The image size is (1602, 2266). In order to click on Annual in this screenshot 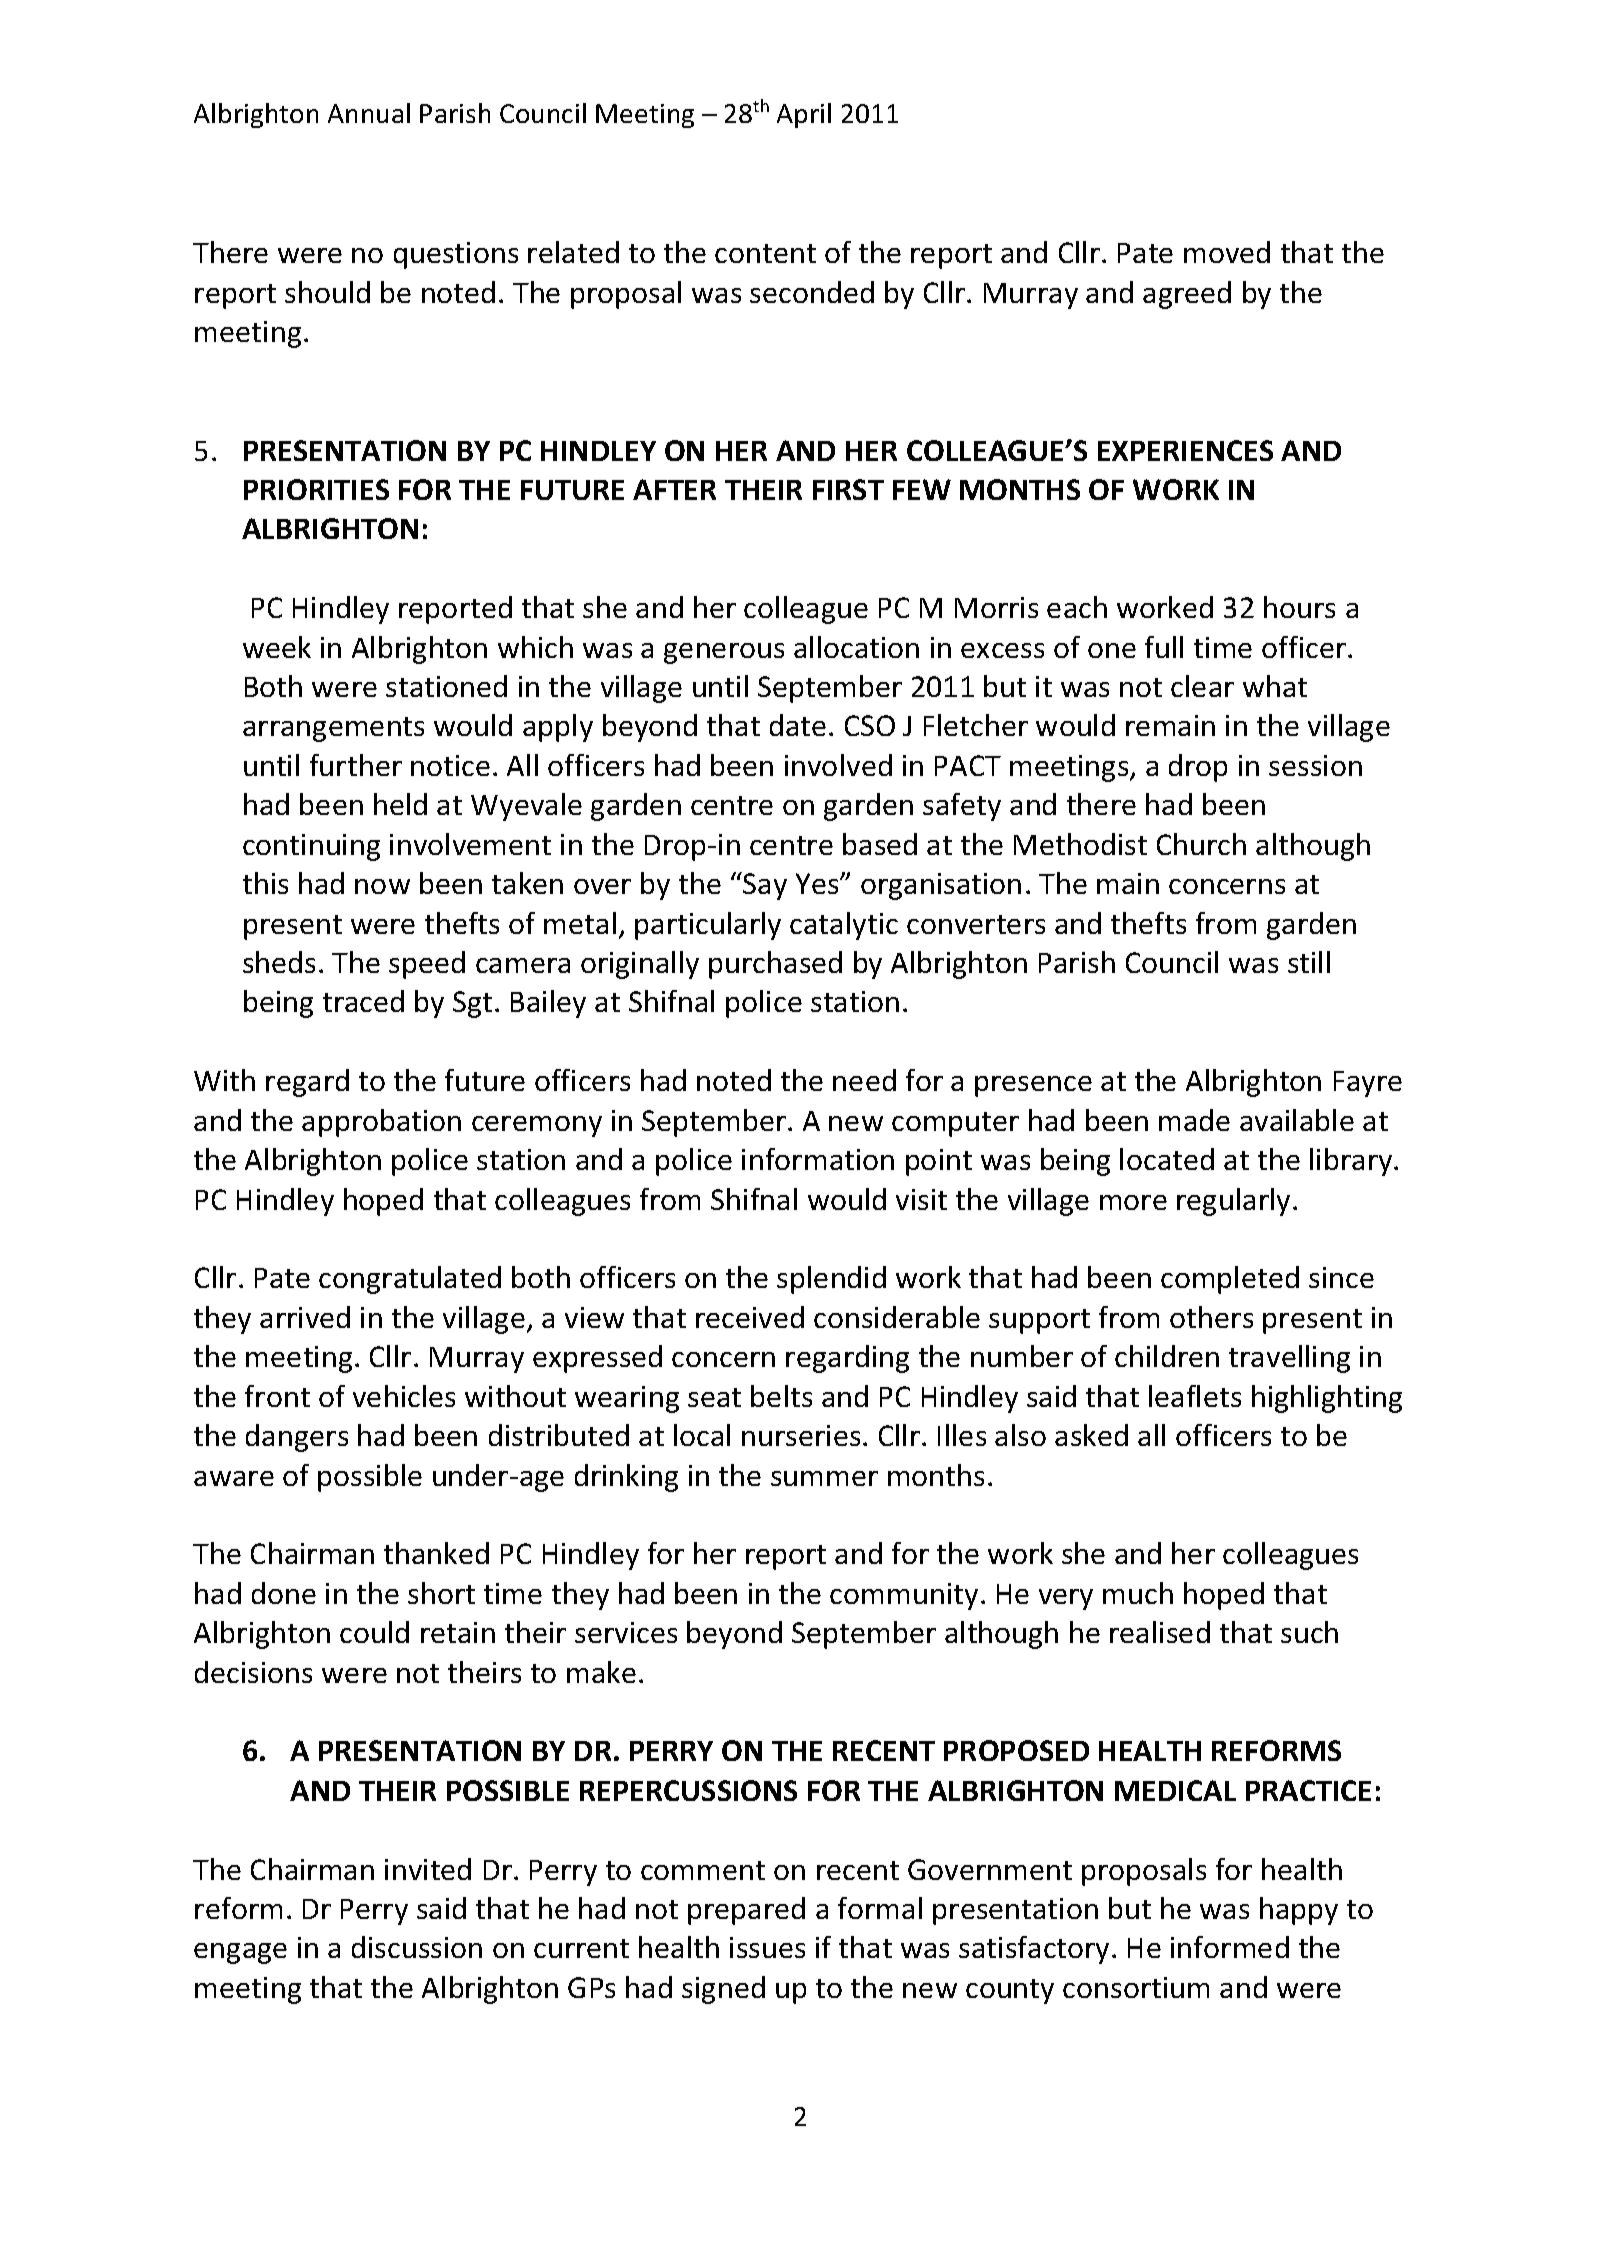, I will do `click(369, 113)`.
